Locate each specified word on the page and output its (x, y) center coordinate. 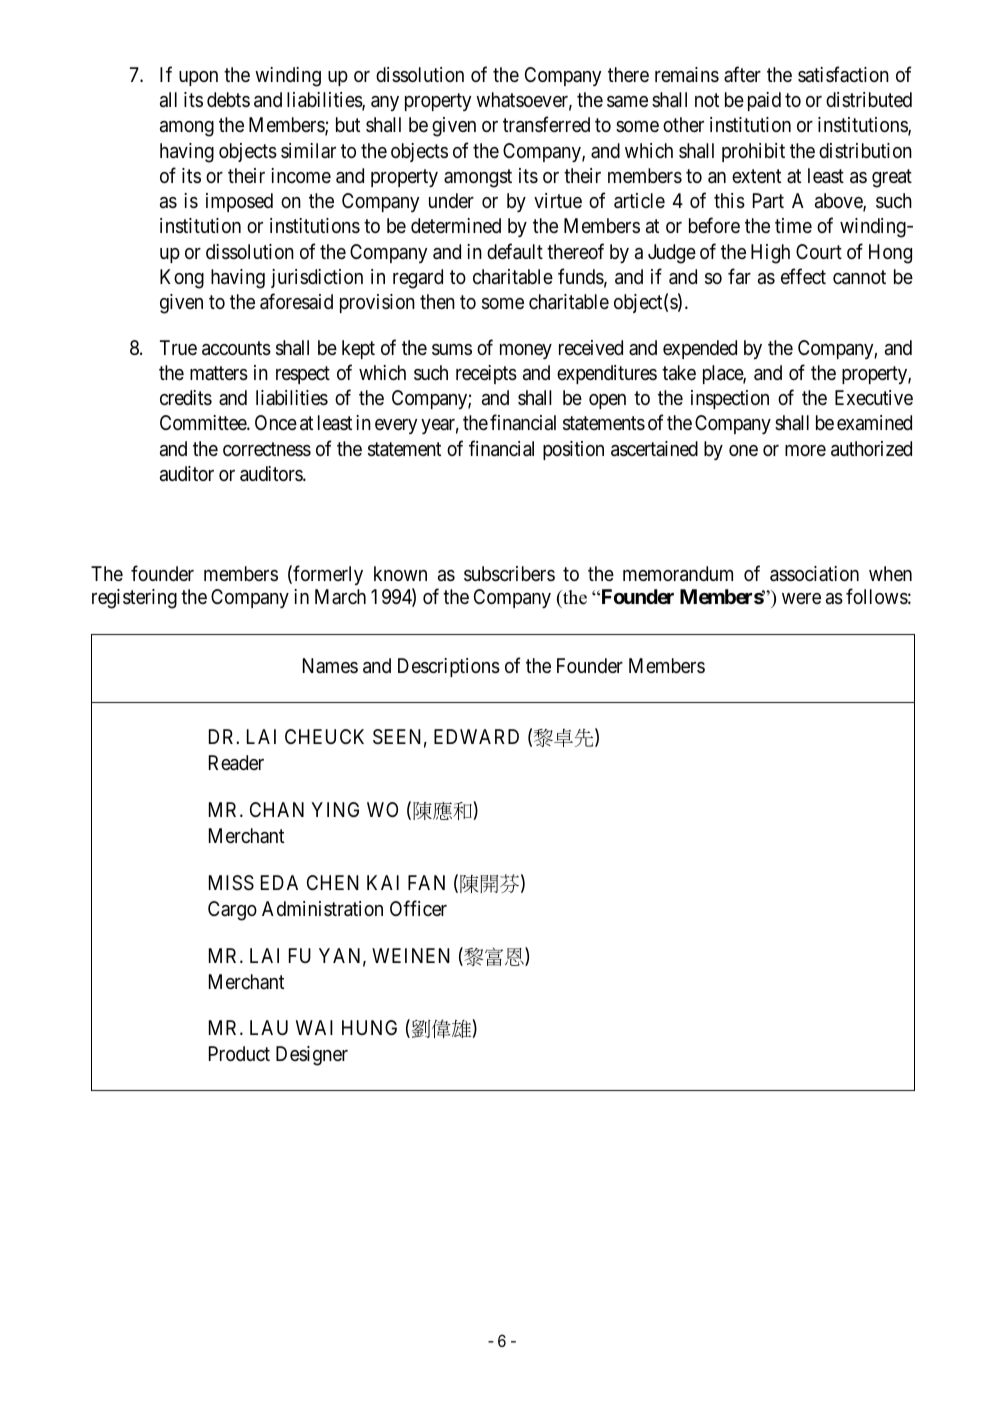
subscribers (509, 574)
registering (134, 599)
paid (764, 101)
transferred (546, 125)
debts (228, 99)
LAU (269, 1027)
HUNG (369, 1027)
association (814, 574)
